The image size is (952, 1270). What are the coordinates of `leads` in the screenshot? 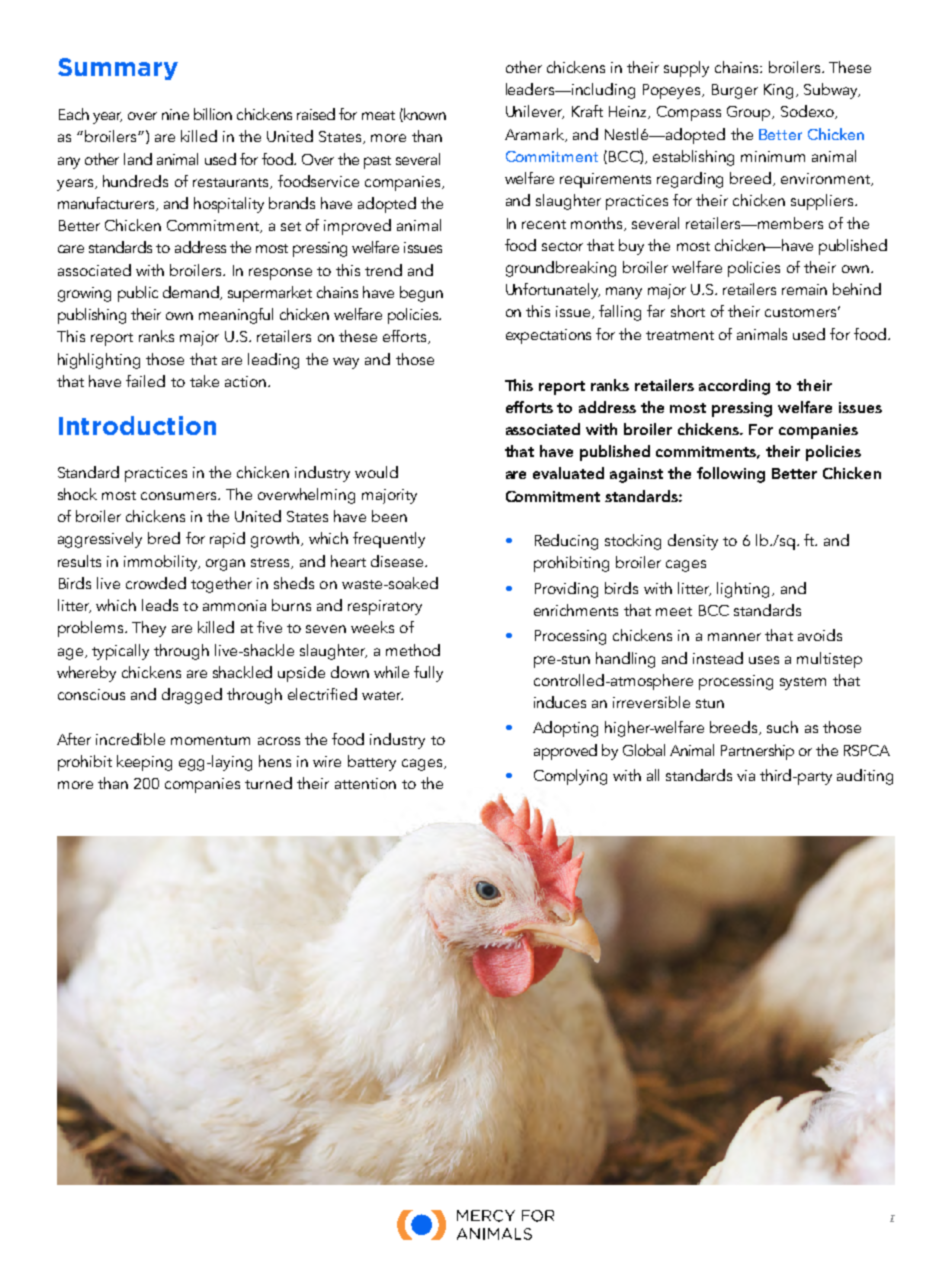 It's located at (160, 605).
